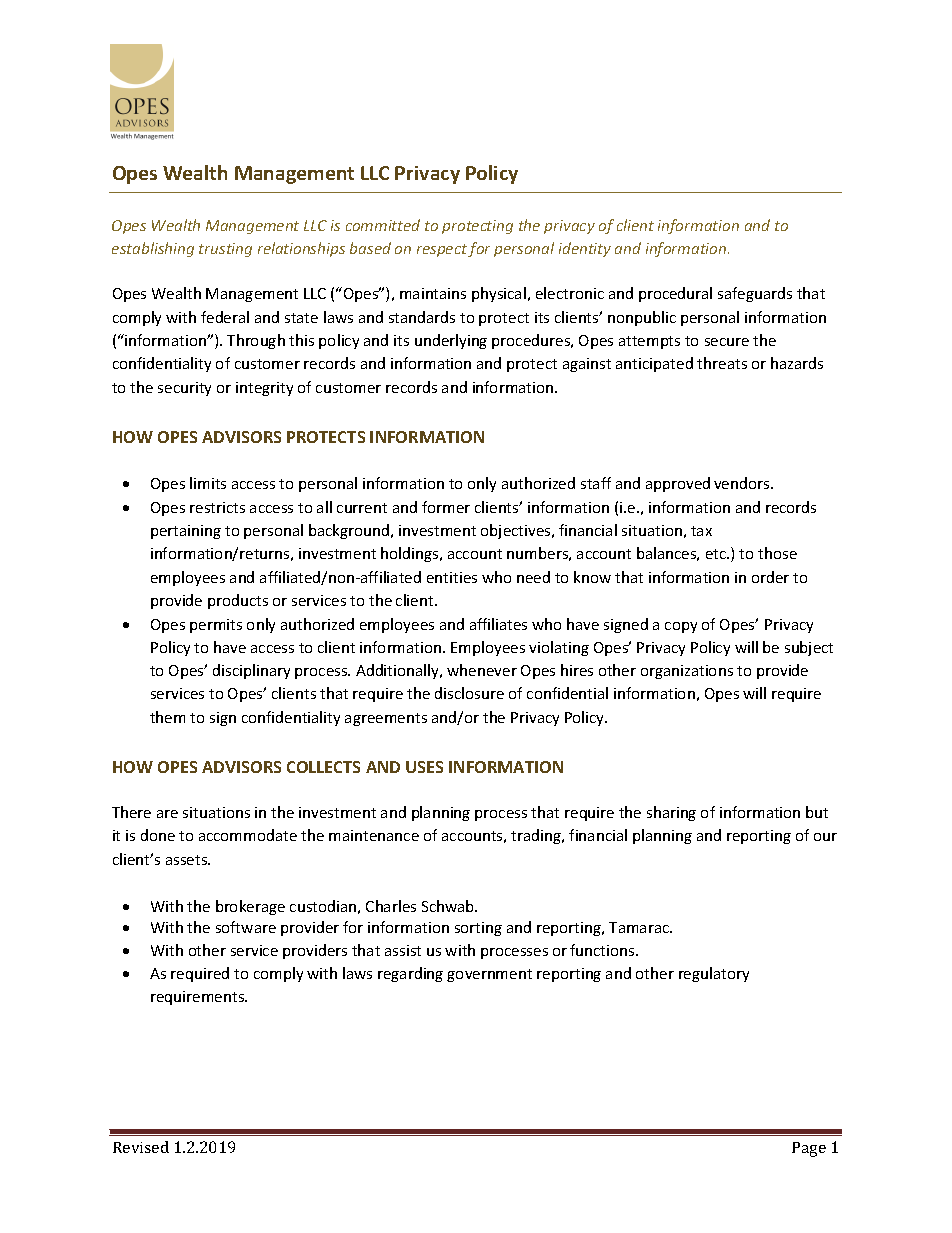 The width and height of the screenshot is (952, 1233). I want to click on affiliates, so click(498, 624).
